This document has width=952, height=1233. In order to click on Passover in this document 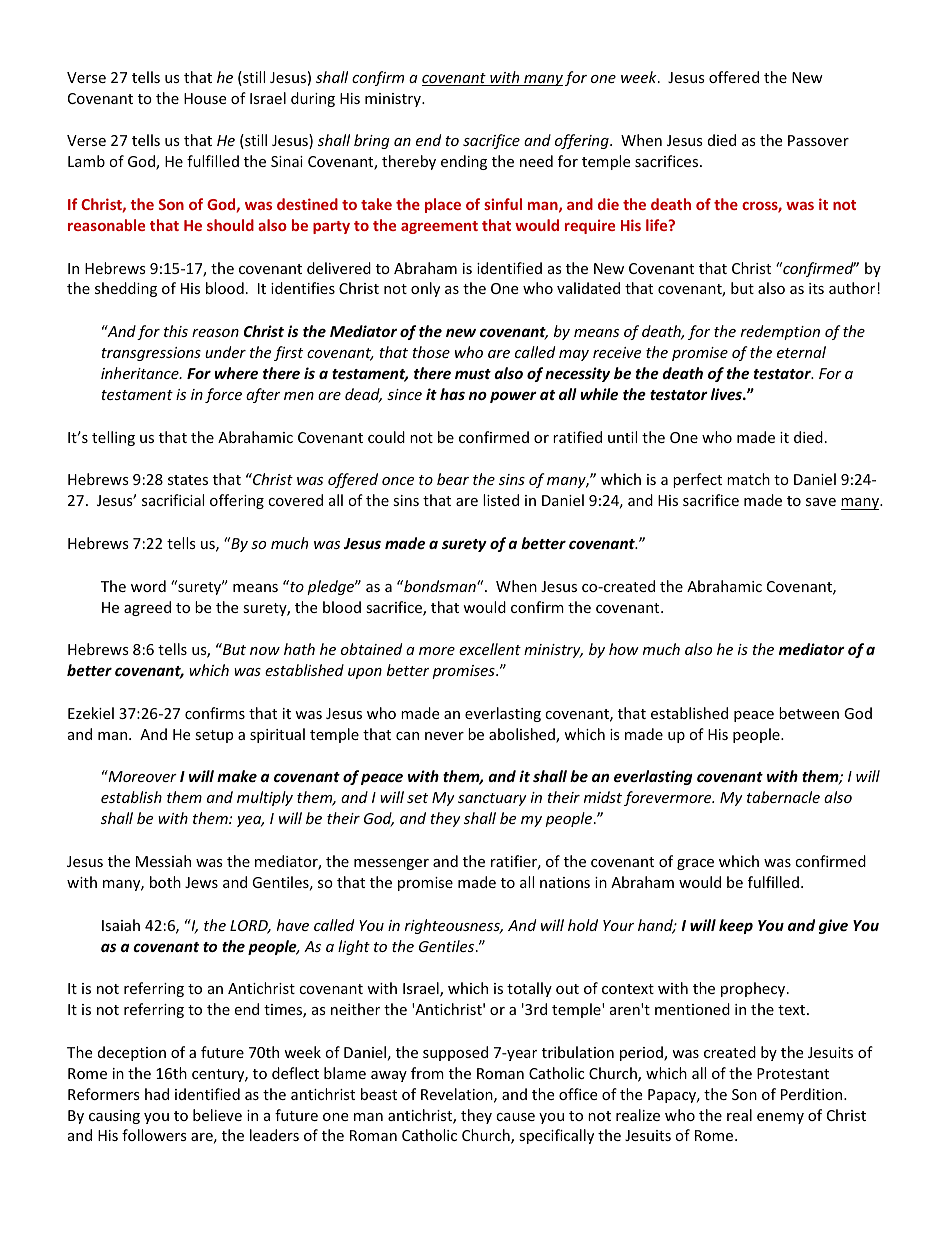, I will do `click(818, 140)`.
